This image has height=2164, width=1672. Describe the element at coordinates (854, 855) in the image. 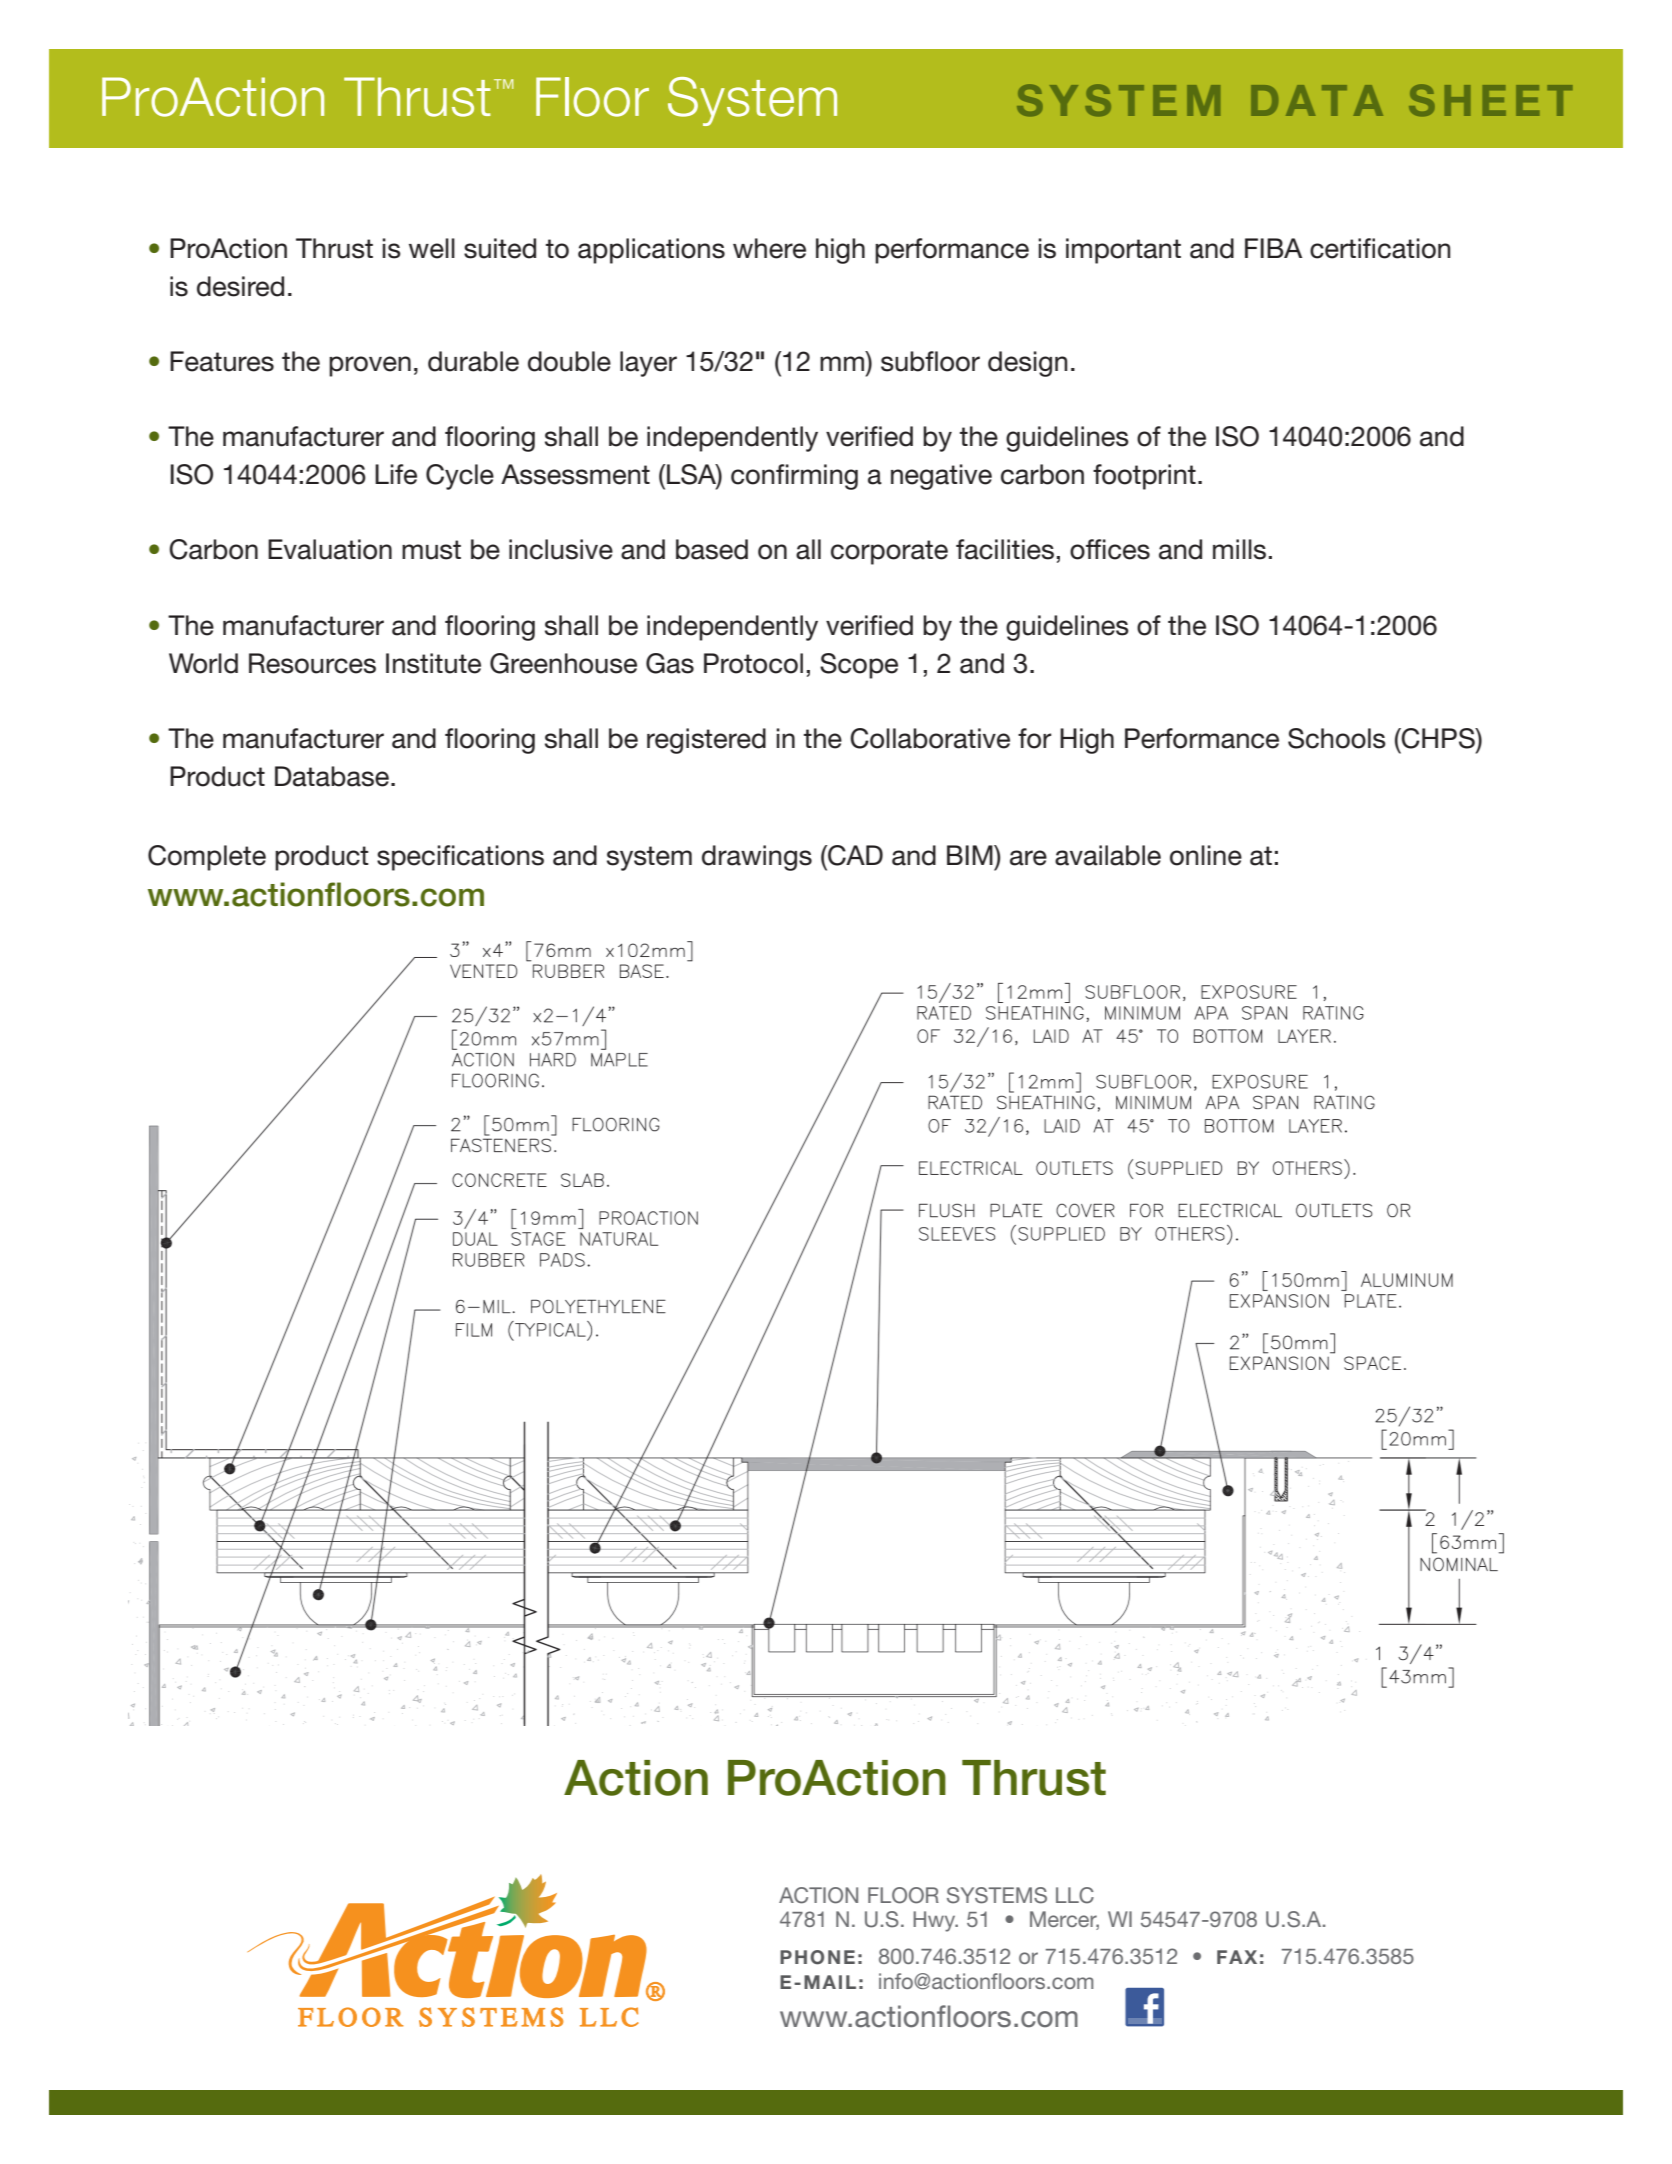

I see `CAD` at that location.
